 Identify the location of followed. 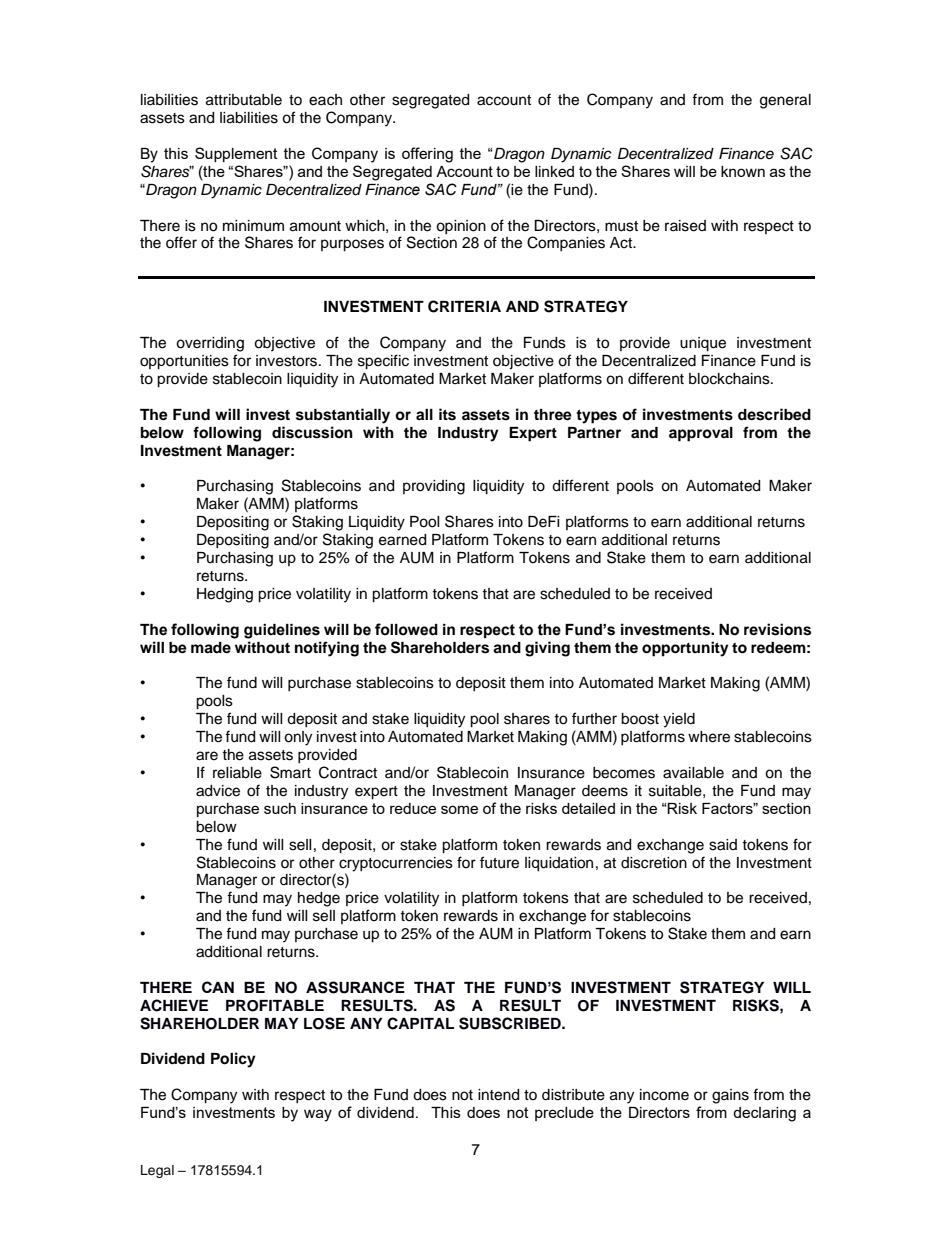
(406, 629).
